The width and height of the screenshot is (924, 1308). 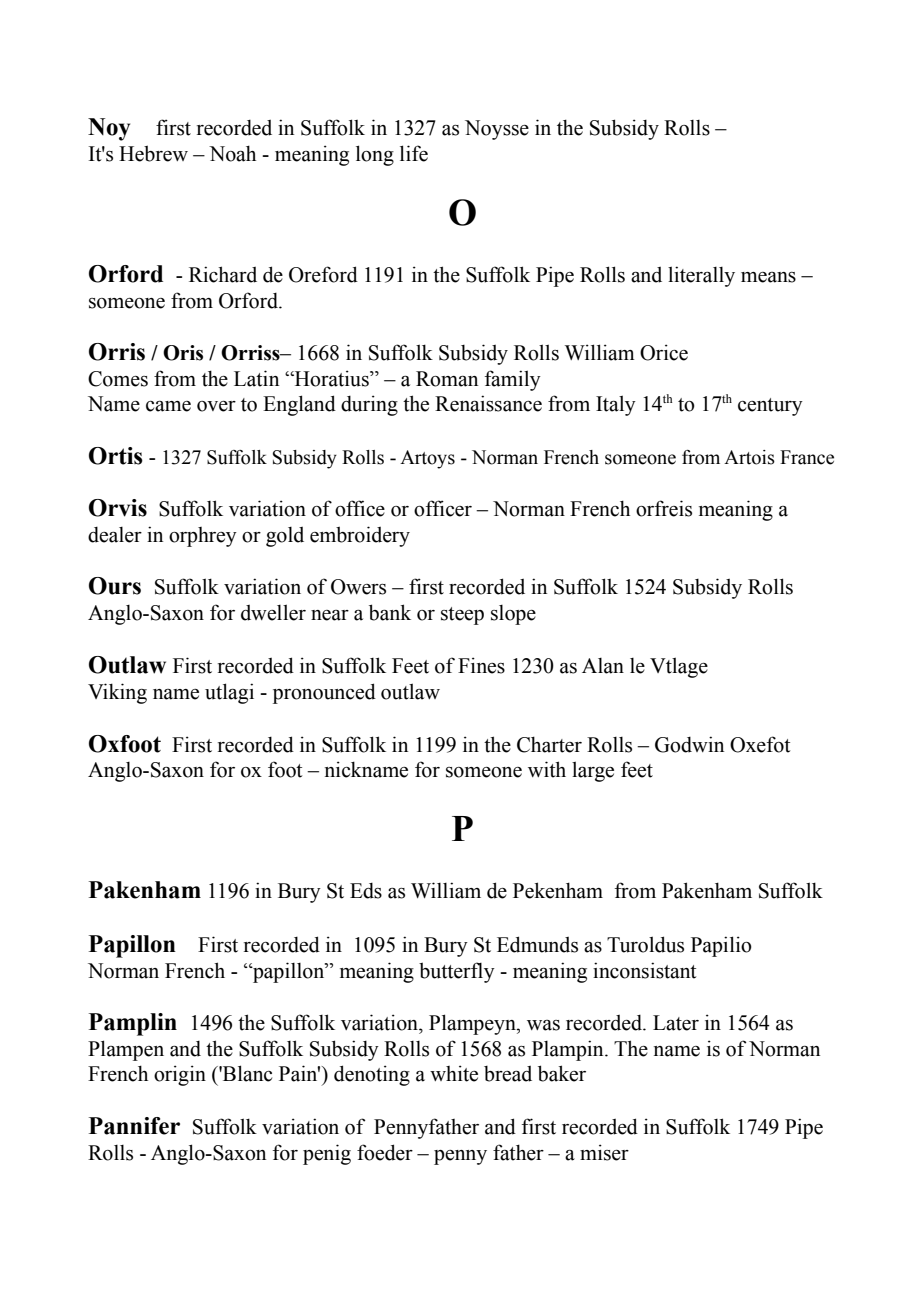 I want to click on Noah, so click(x=232, y=153).
